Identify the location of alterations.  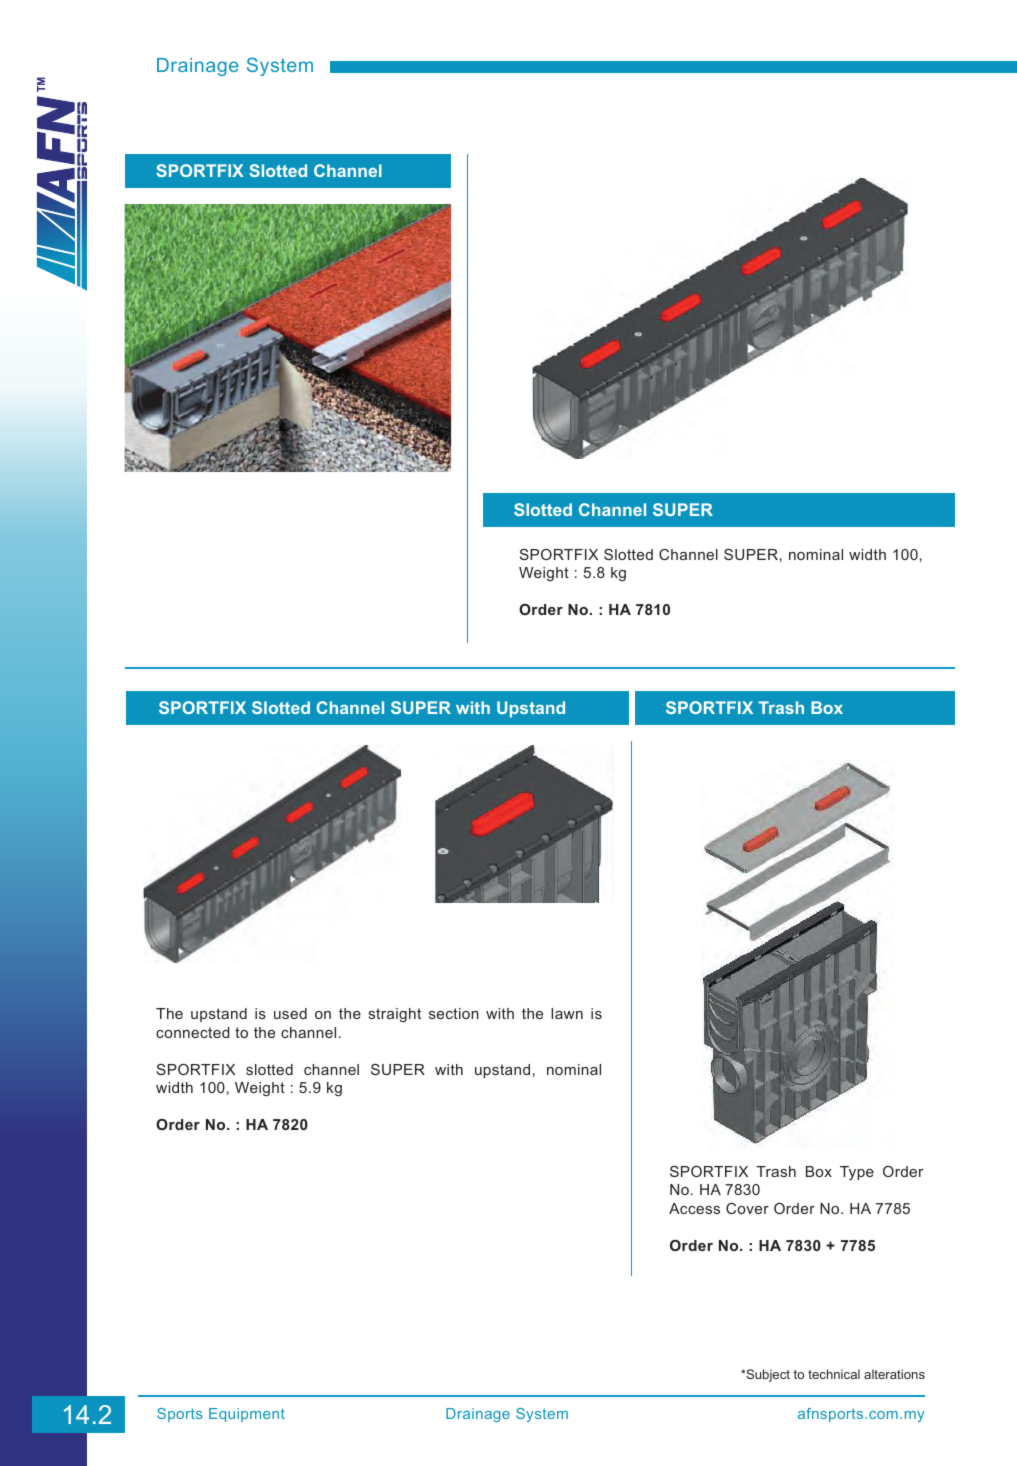
(894, 1374).
